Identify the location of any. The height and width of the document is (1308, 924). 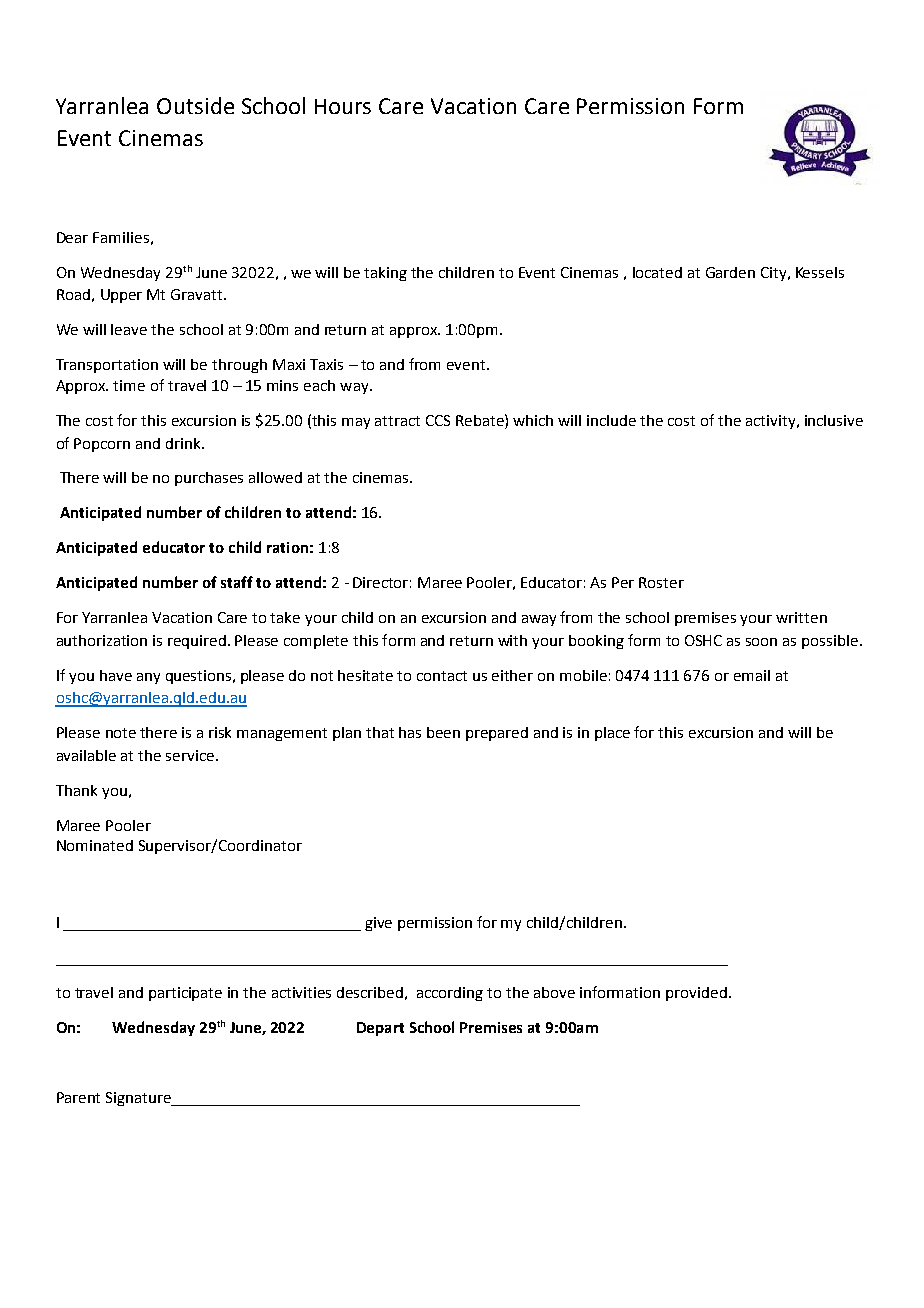
(148, 678).
